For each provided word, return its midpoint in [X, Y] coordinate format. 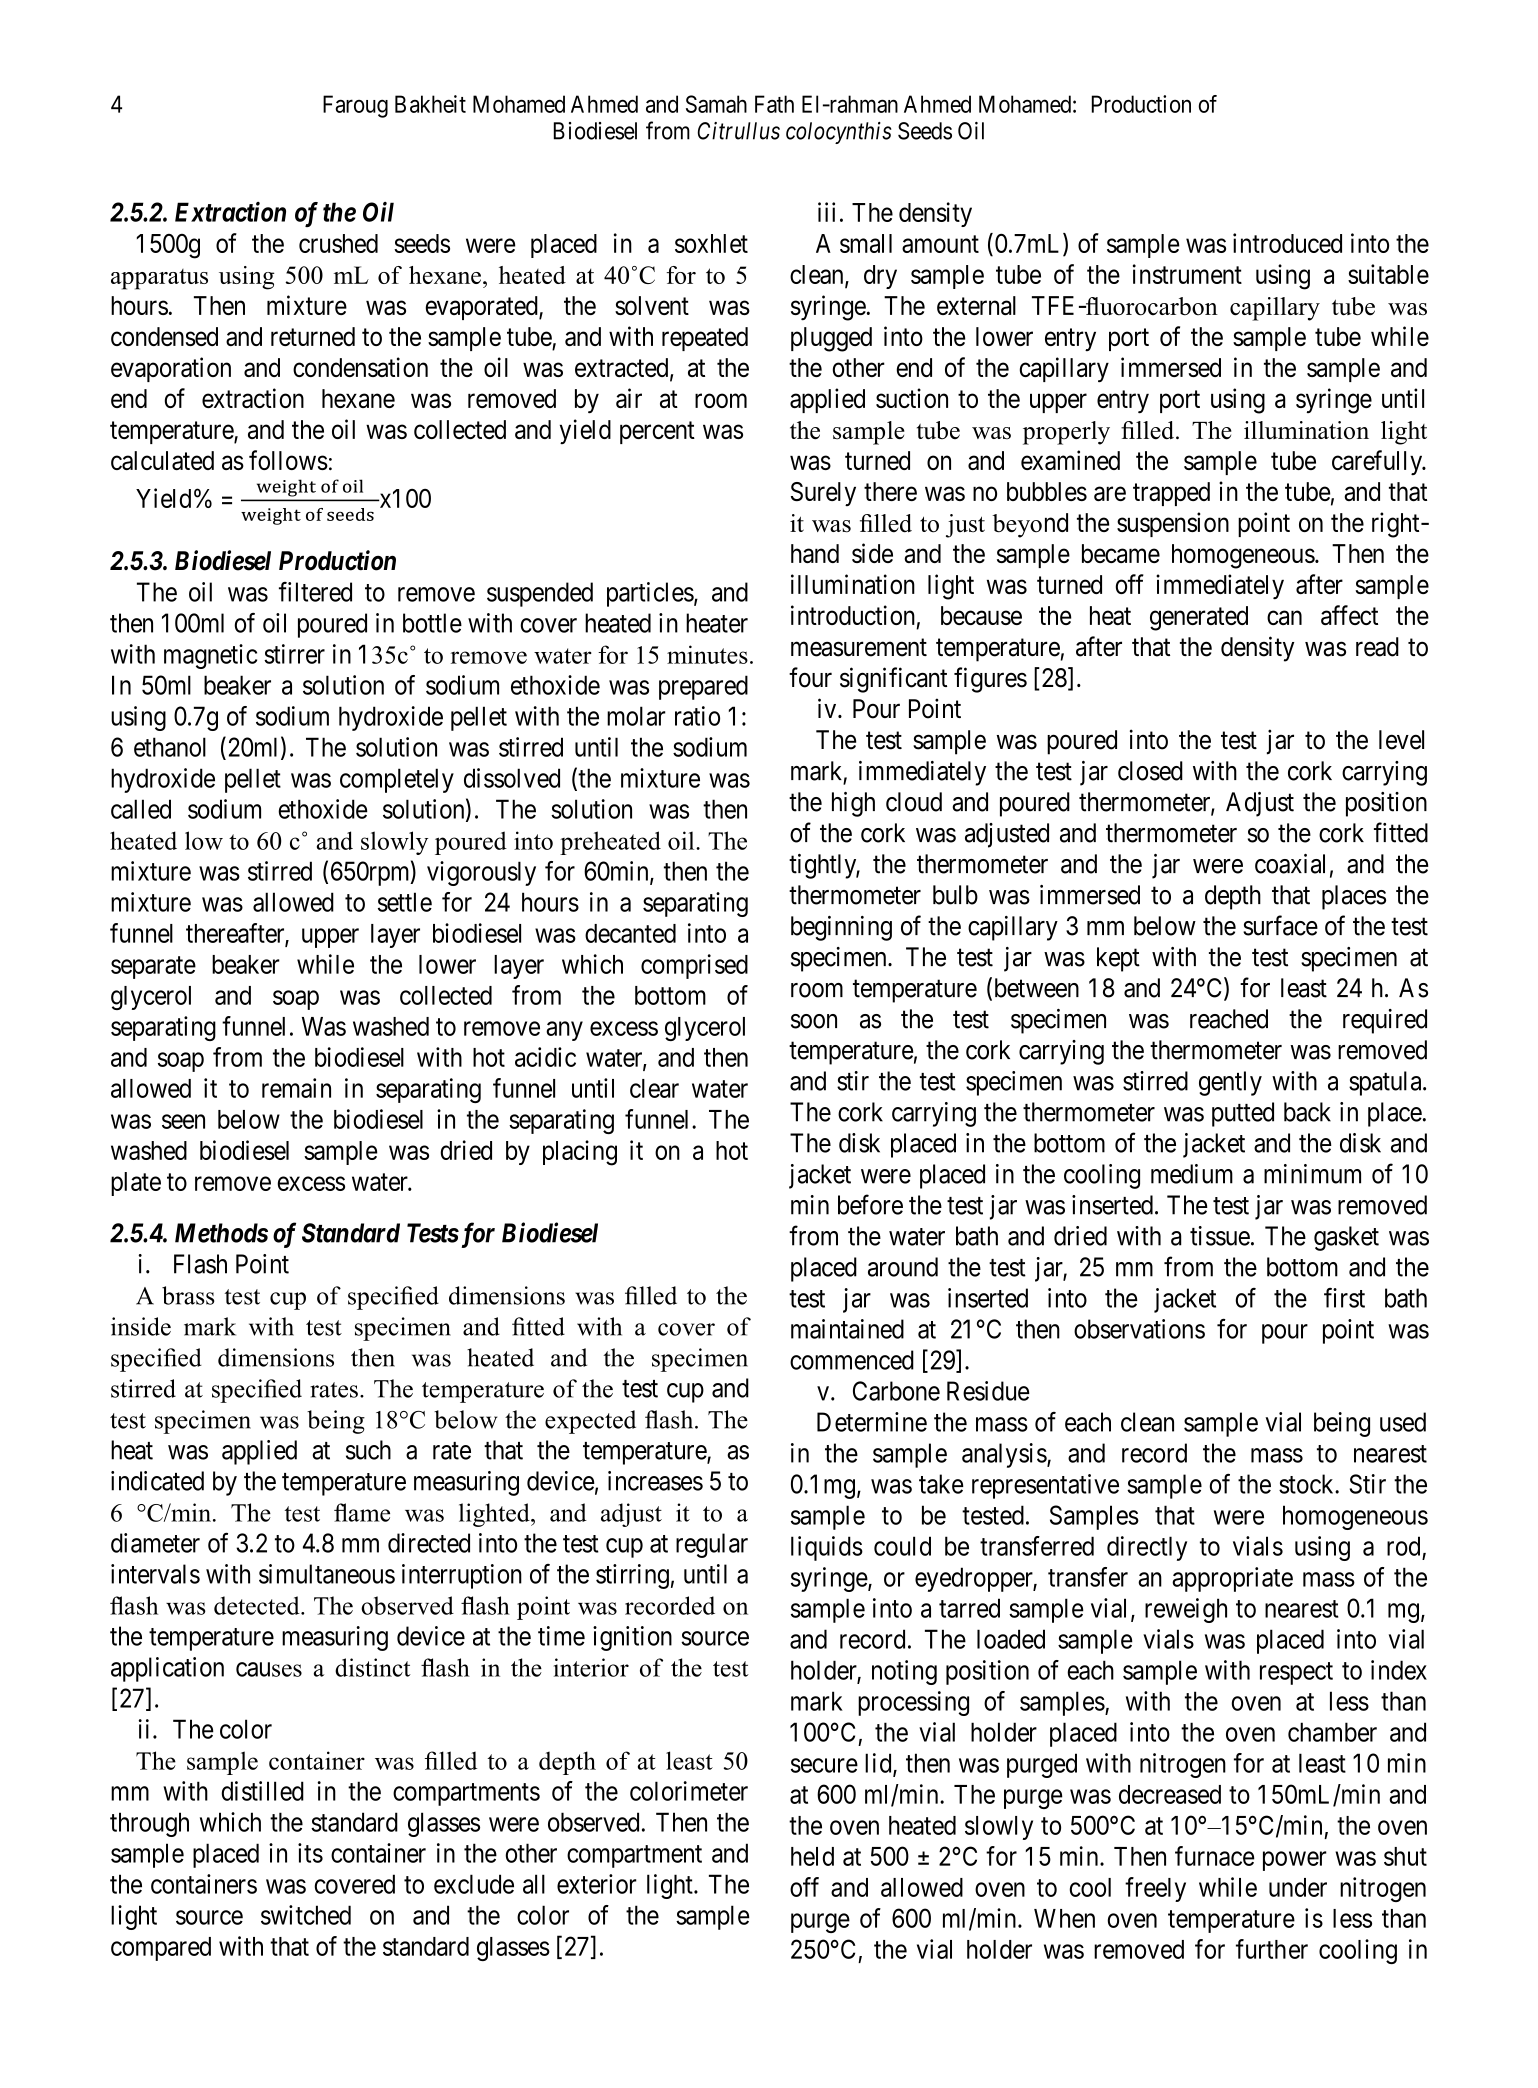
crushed [338, 243]
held [812, 1856]
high [853, 804]
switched [306, 1915]
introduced [1287, 243]
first [1344, 1298]
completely [397, 780]
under [1298, 1887]
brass [188, 1295]
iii [826, 212]
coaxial [1290, 864]
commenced [852, 1360]
